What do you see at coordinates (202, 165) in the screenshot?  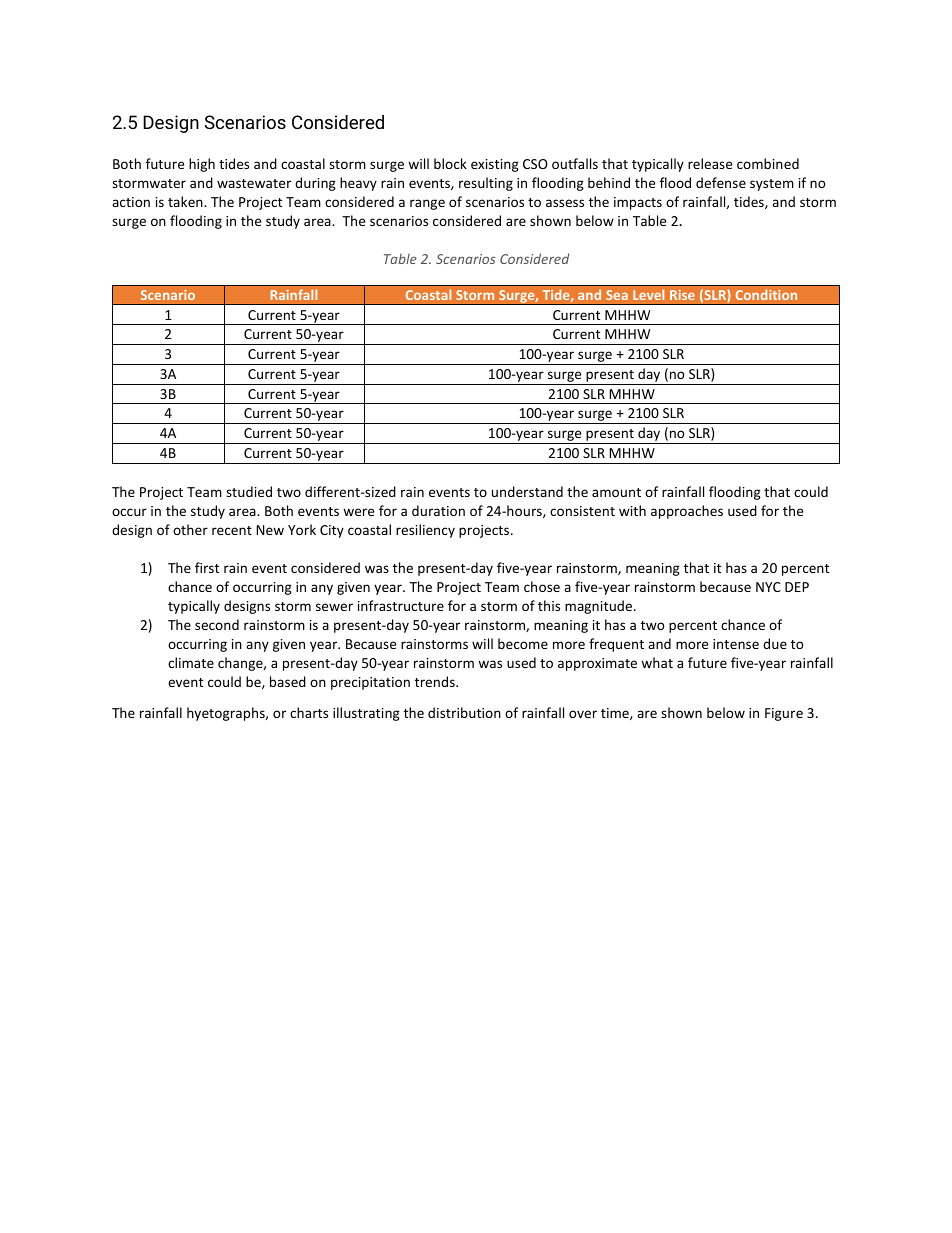 I see `high` at bounding box center [202, 165].
